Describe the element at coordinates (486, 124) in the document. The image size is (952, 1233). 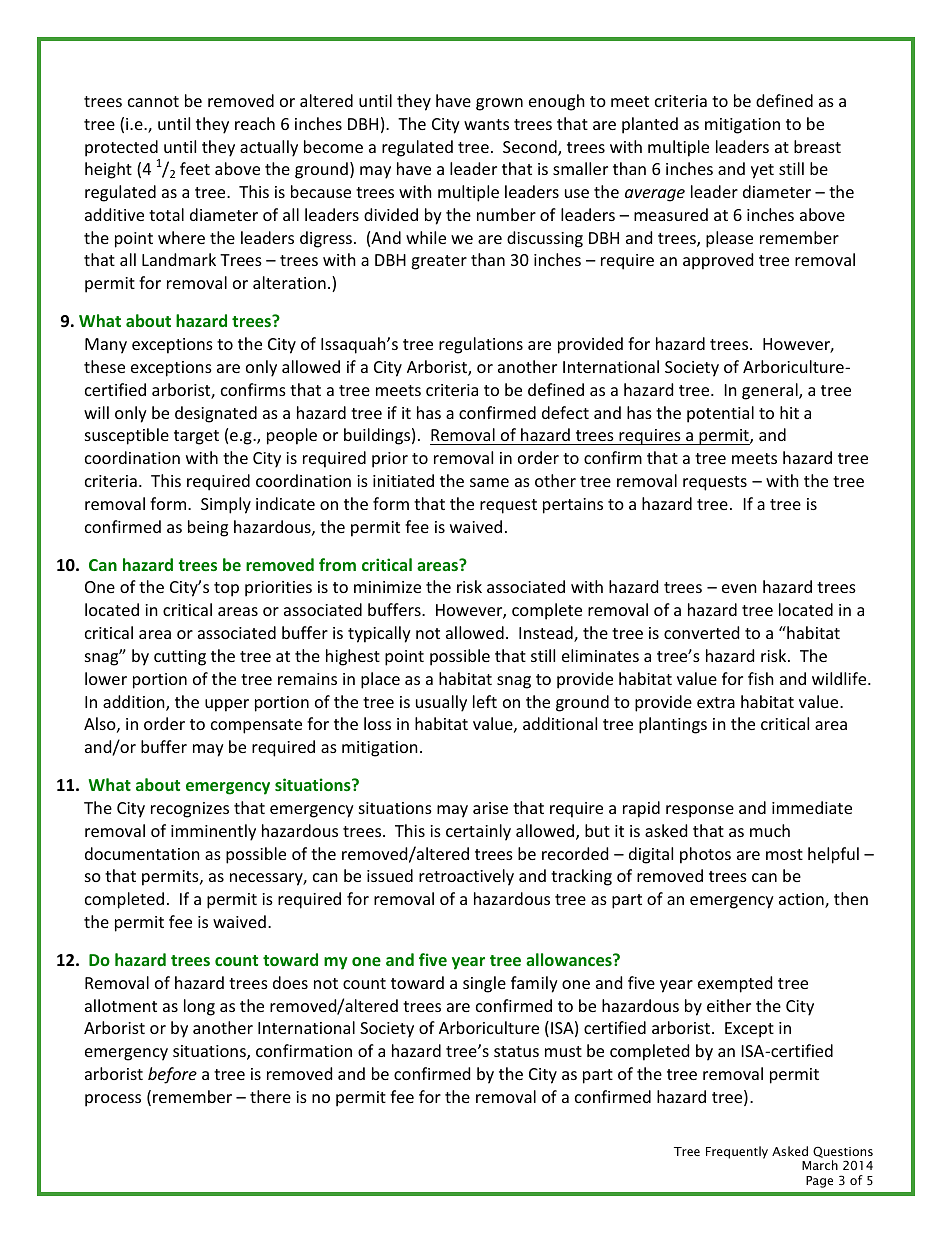
I see `wants` at that location.
